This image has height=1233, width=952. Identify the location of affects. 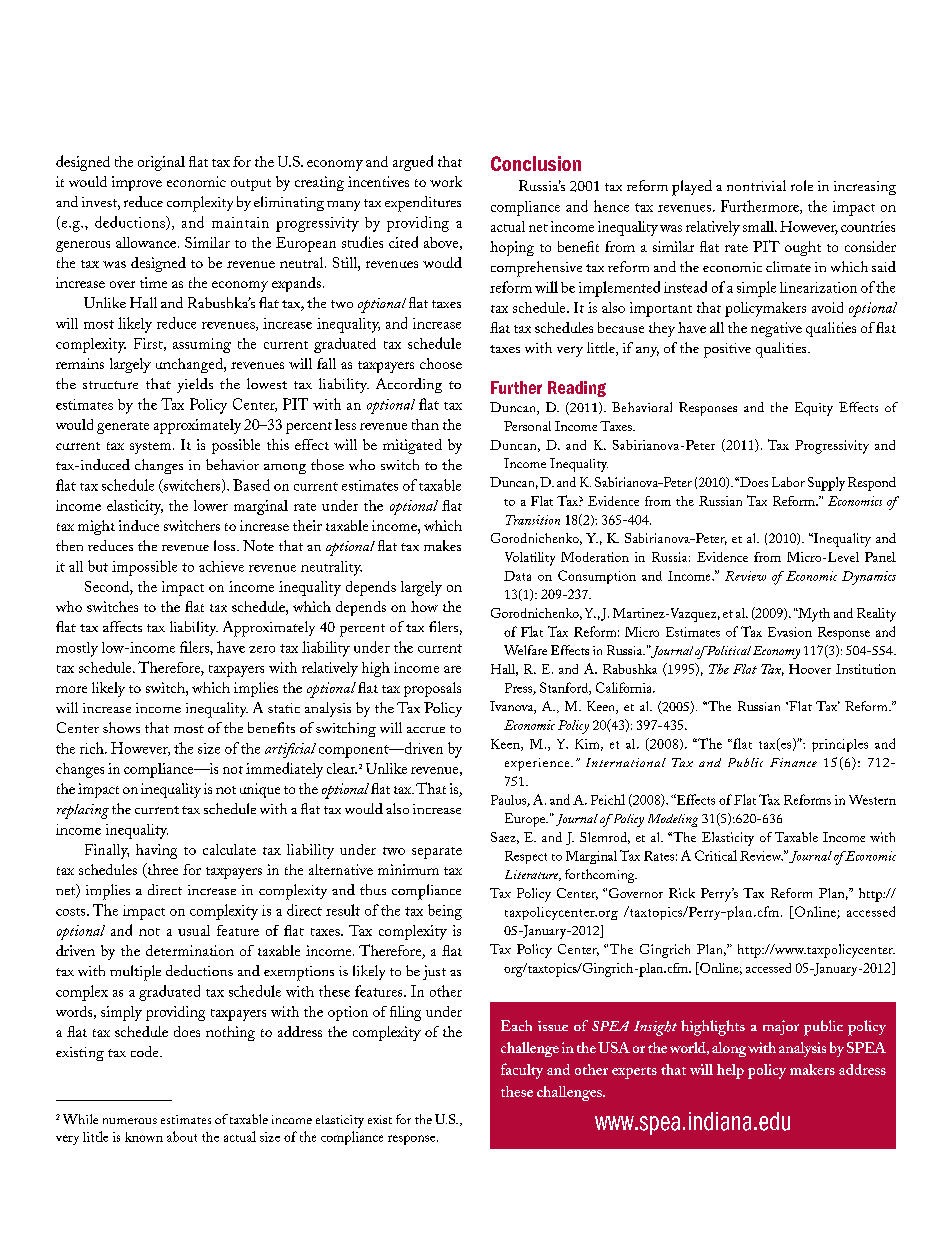
(122, 626).
